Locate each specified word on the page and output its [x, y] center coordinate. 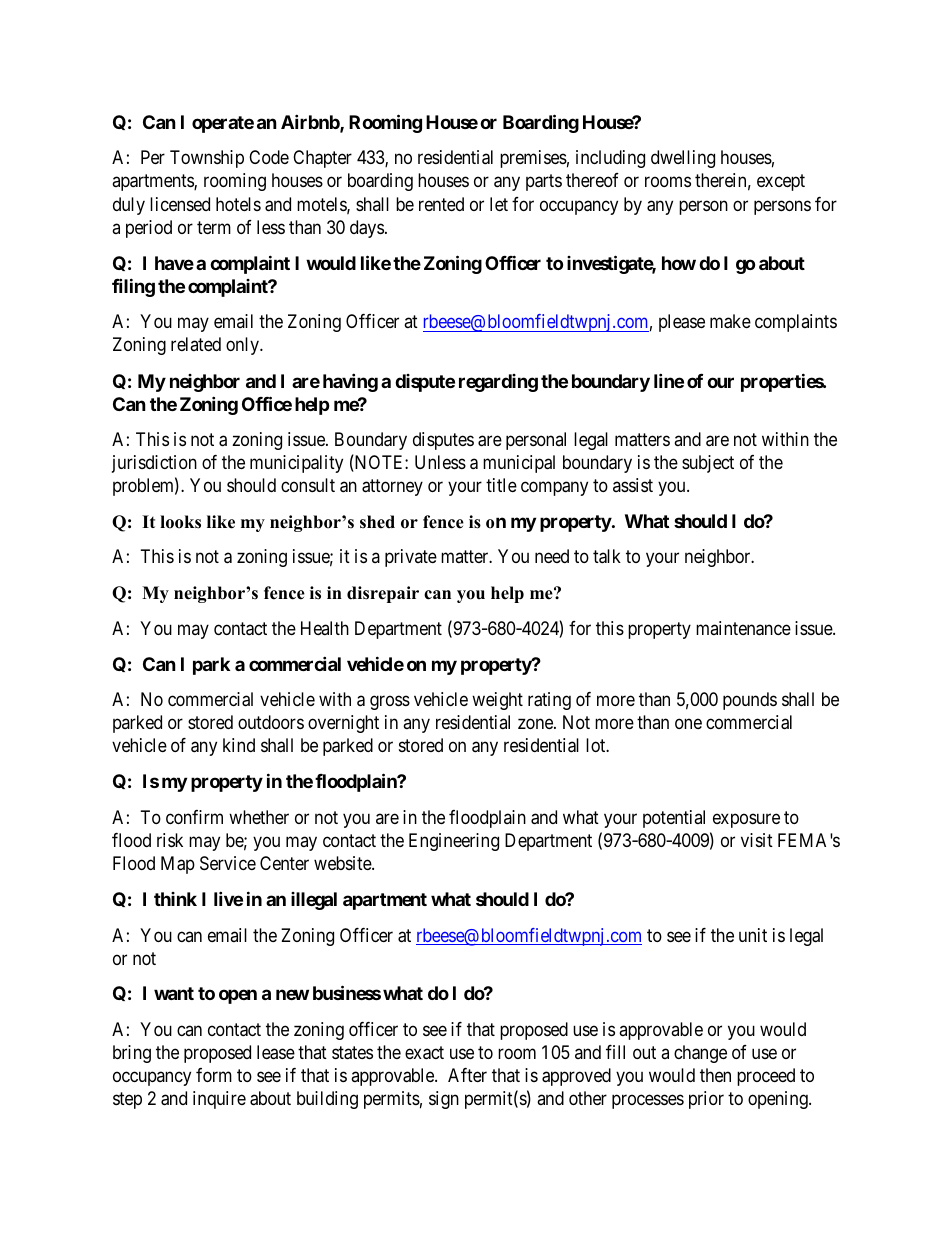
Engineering [454, 842]
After [467, 1075]
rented [441, 204]
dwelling [683, 159]
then [715, 1075]
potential [674, 819]
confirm [194, 817]
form [214, 1075]
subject [708, 464]
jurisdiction [154, 464]
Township [207, 159]
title [501, 485]
